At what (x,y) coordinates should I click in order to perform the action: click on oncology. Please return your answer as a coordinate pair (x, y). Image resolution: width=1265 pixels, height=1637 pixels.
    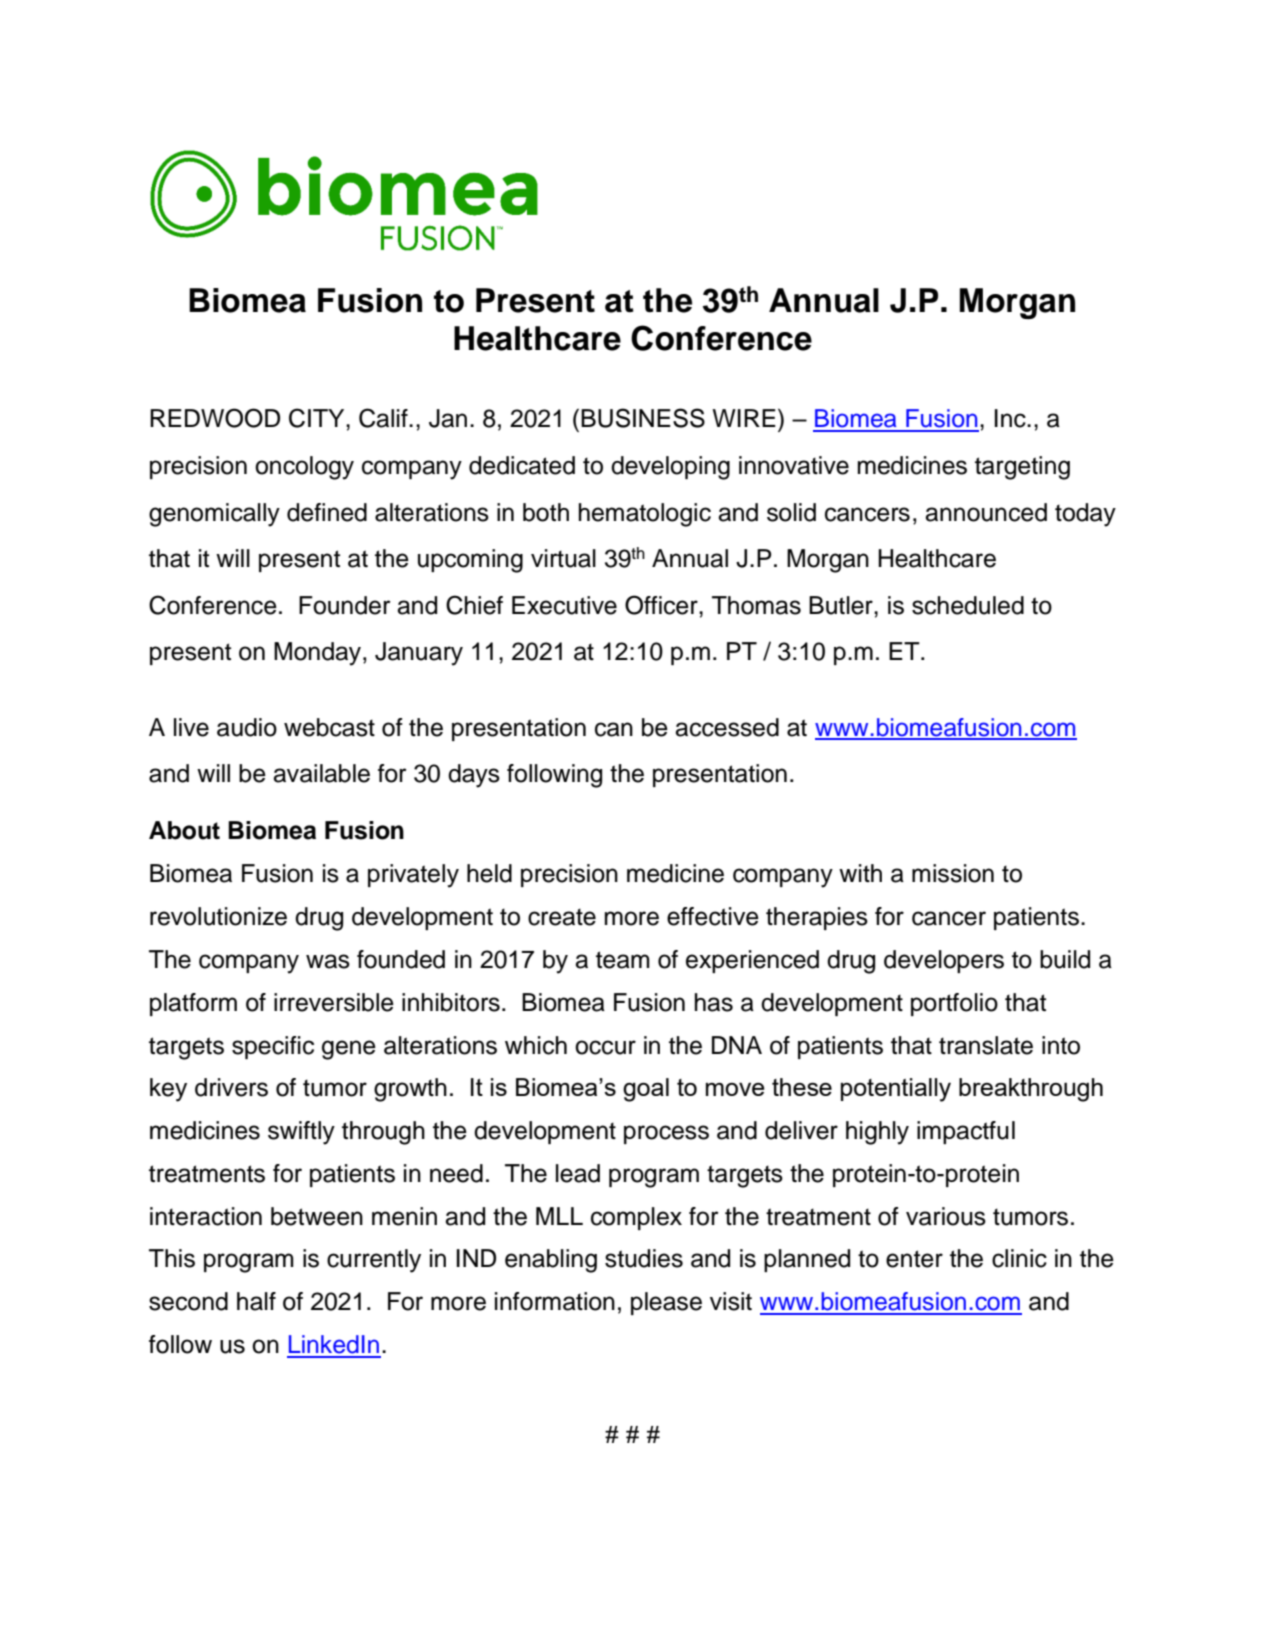
    Looking at the image, I should click on (304, 468).
